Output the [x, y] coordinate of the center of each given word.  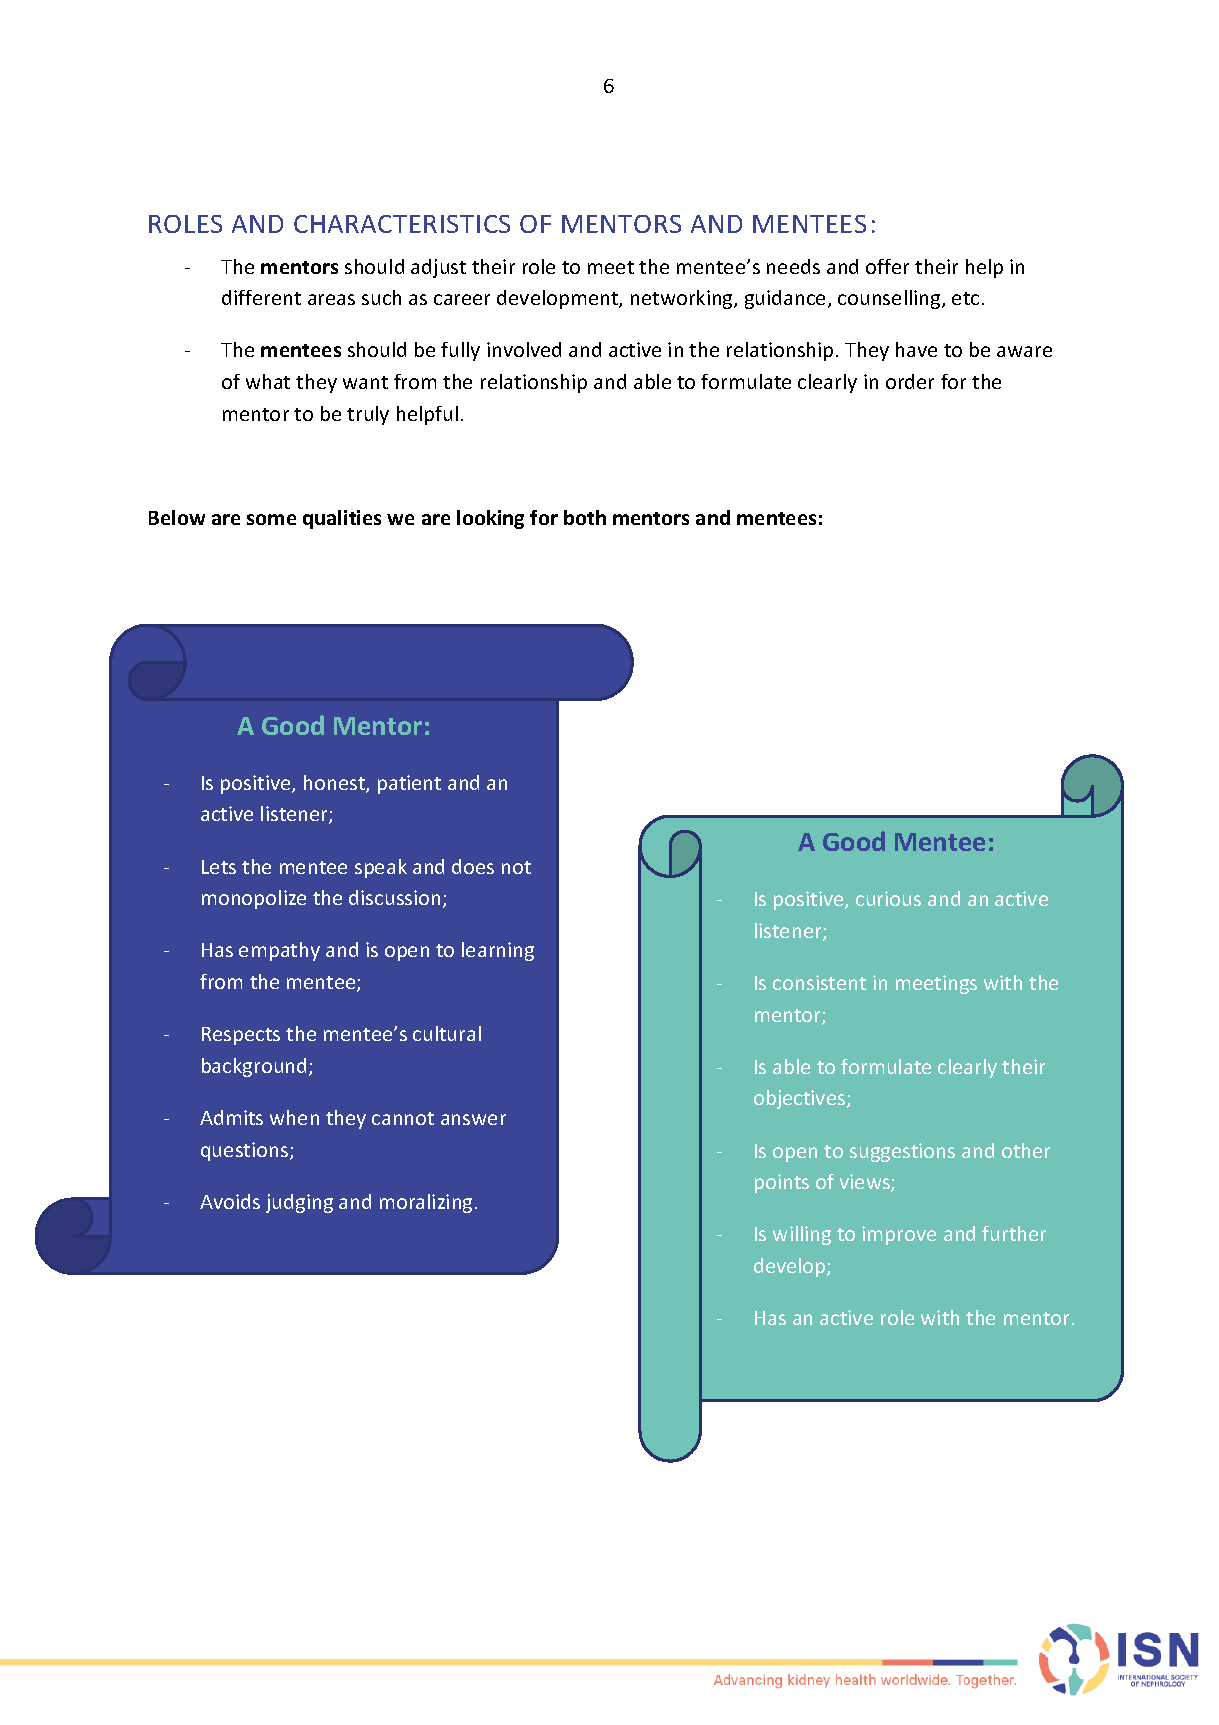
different [261, 297]
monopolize [254, 899]
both [585, 517]
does [473, 866]
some [271, 519]
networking [683, 299]
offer [887, 266]
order [910, 381]
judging [299, 1203]
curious [888, 898]
